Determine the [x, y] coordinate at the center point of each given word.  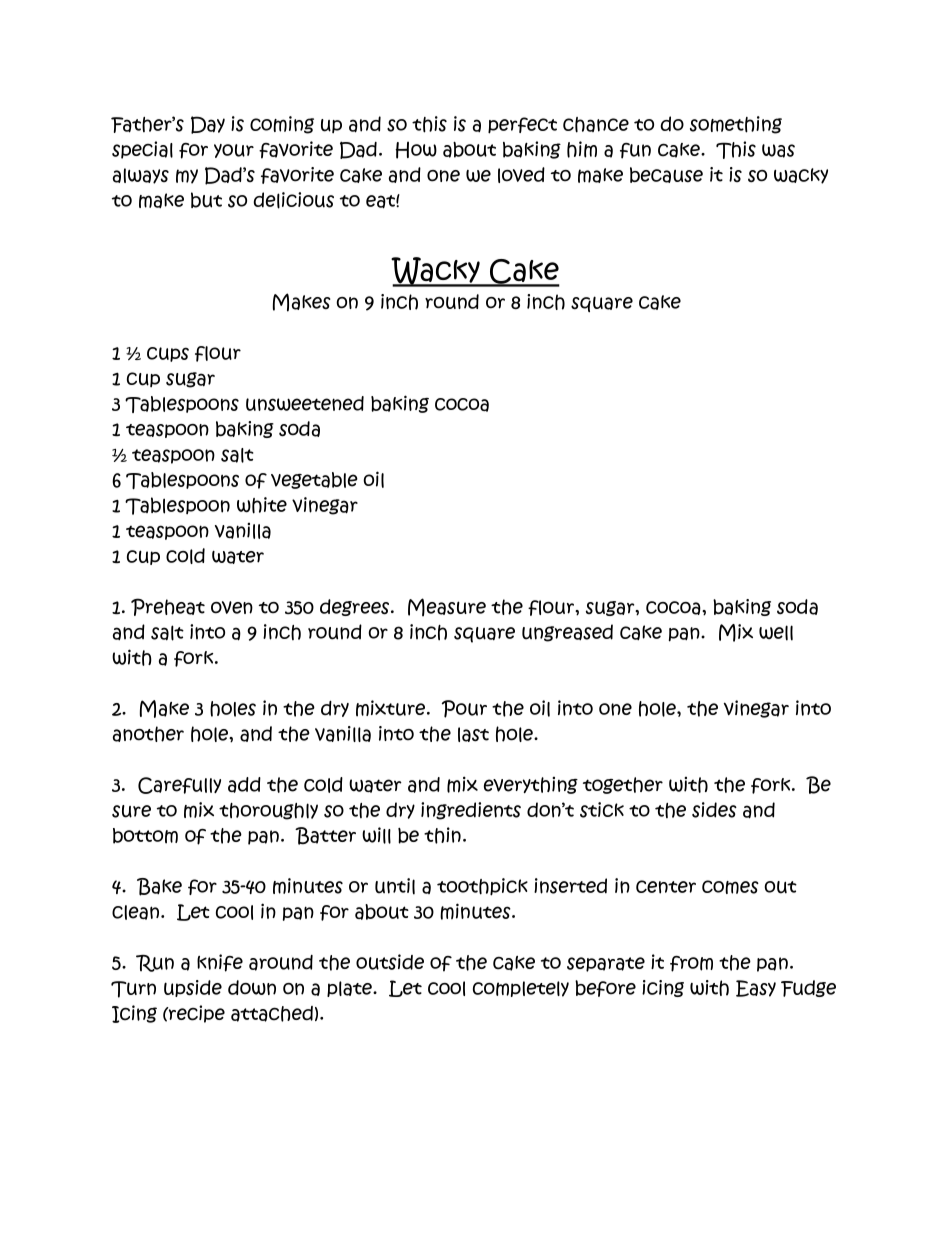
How [416, 150]
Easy [756, 988]
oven [232, 607]
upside [193, 988]
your [234, 151]
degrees [356, 607]
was [778, 151]
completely [521, 989]
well [776, 633]
